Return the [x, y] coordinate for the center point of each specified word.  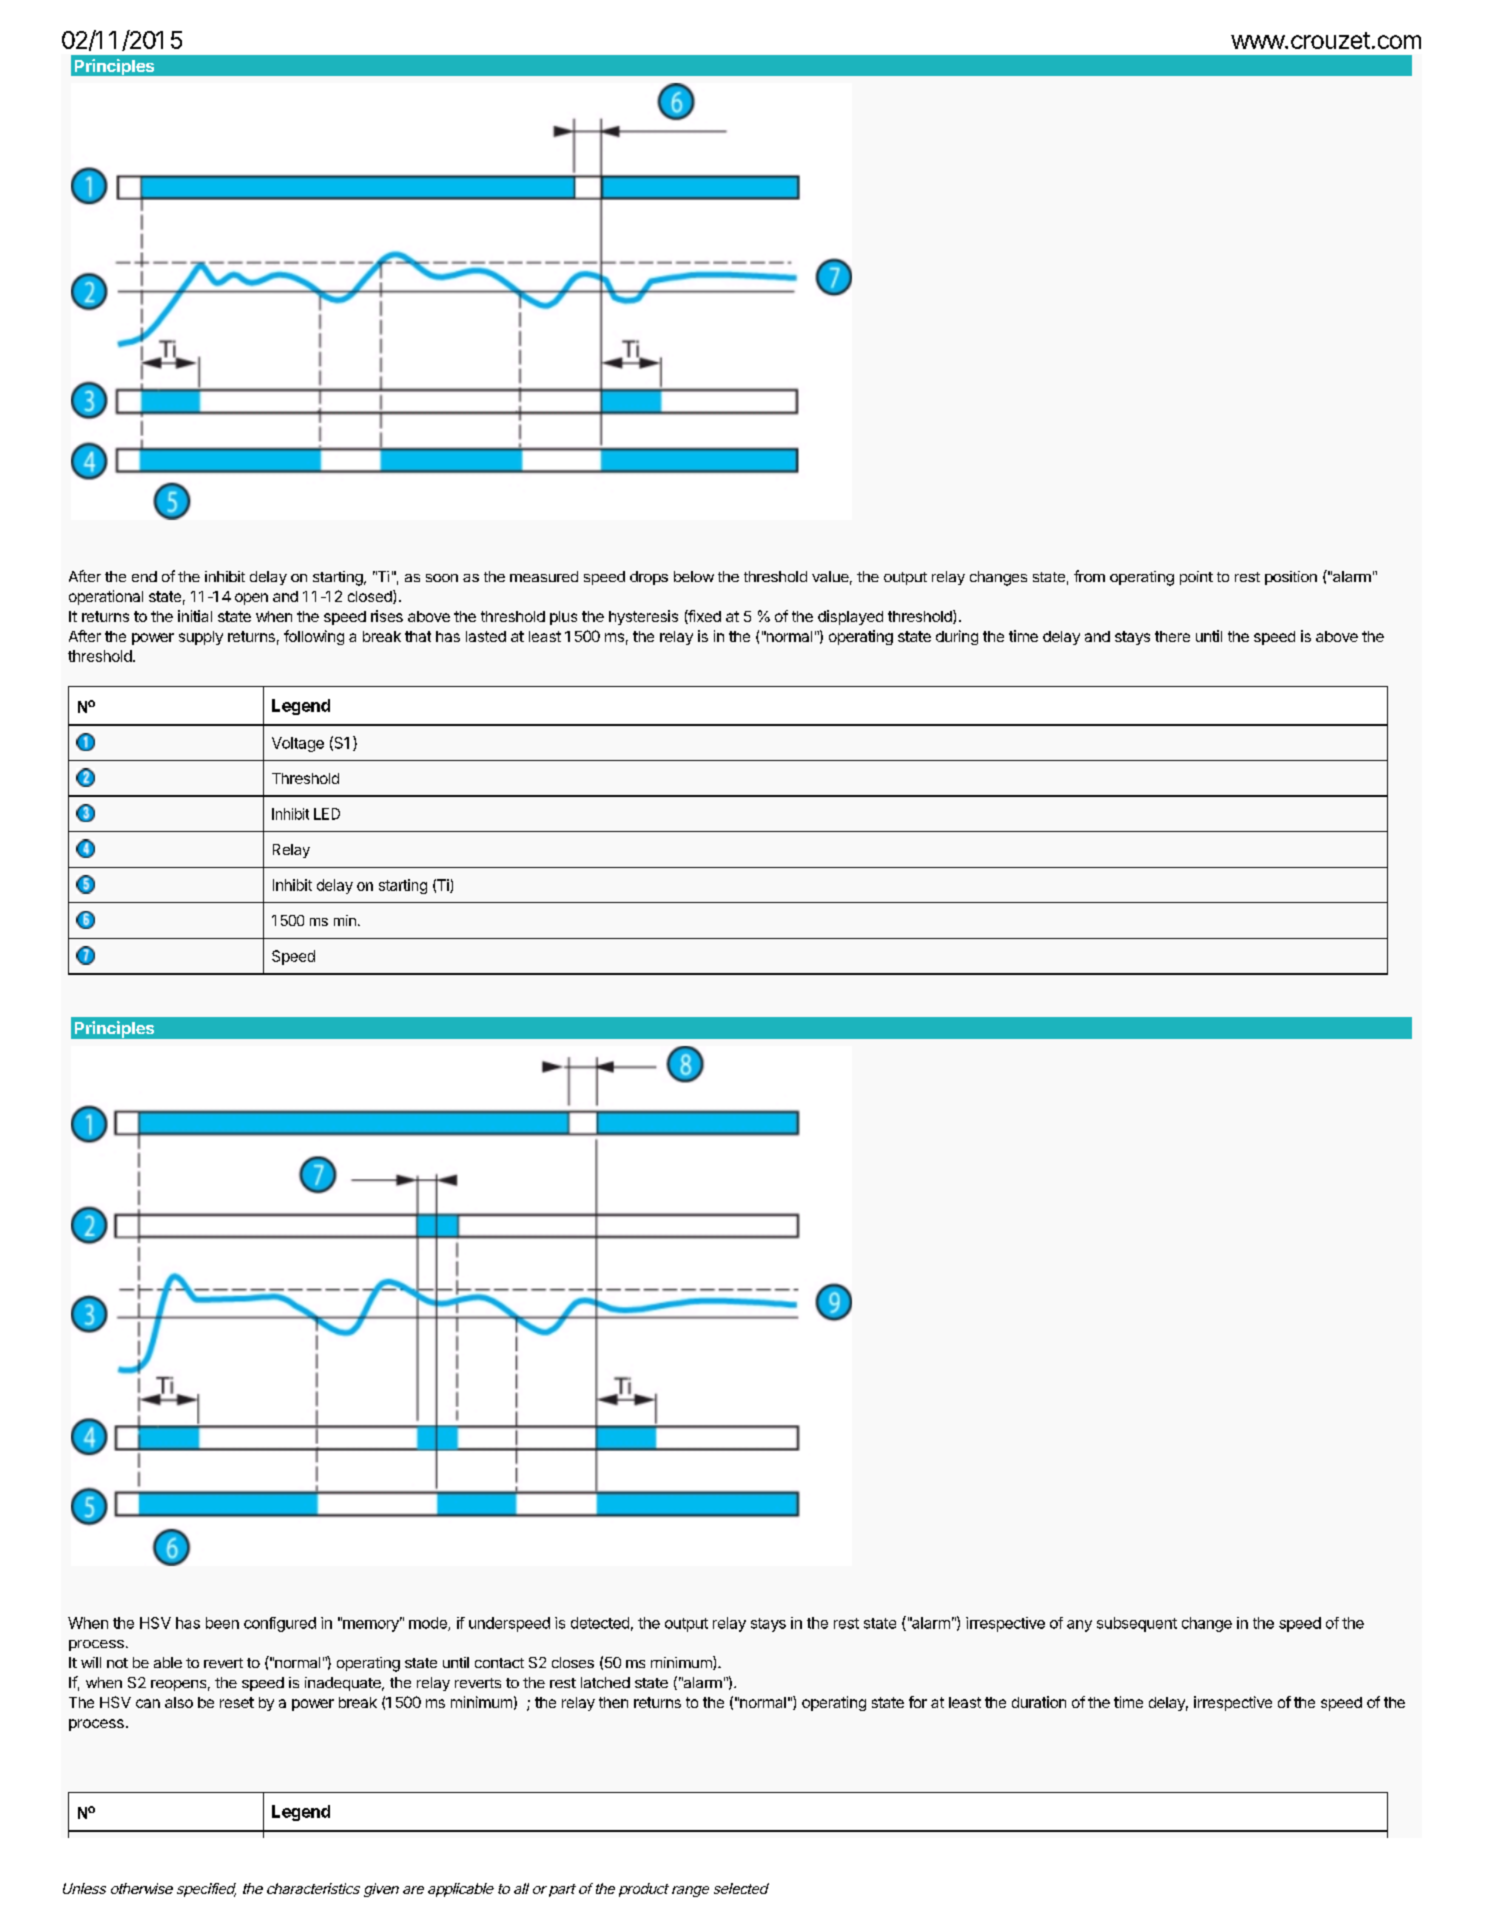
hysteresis [643, 617]
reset [237, 1702]
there [1172, 636]
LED [327, 814]
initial [195, 616]
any [1079, 1626]
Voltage [298, 744]
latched [605, 1682]
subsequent [1137, 1624]
